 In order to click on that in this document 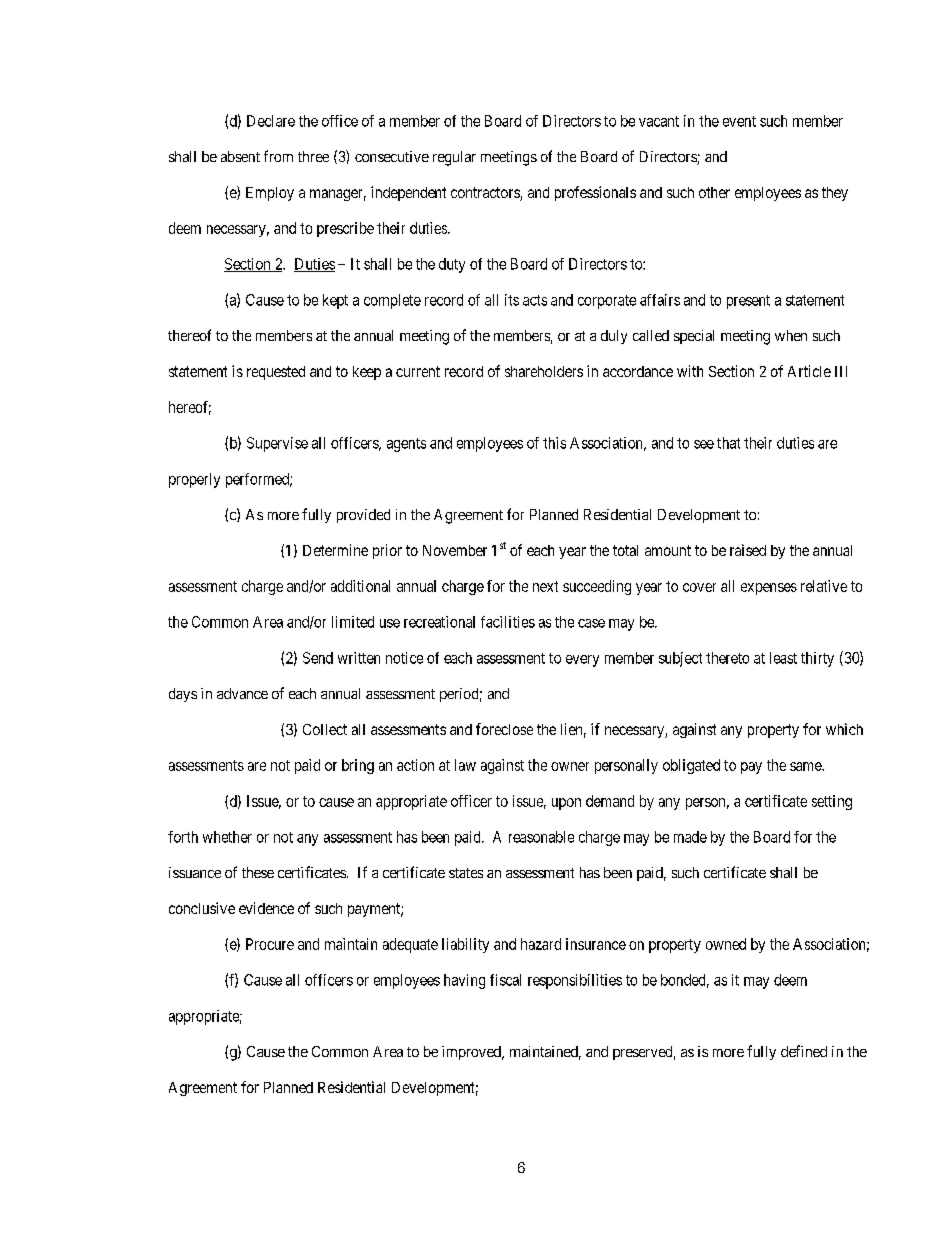, I will do `click(728, 443)`.
